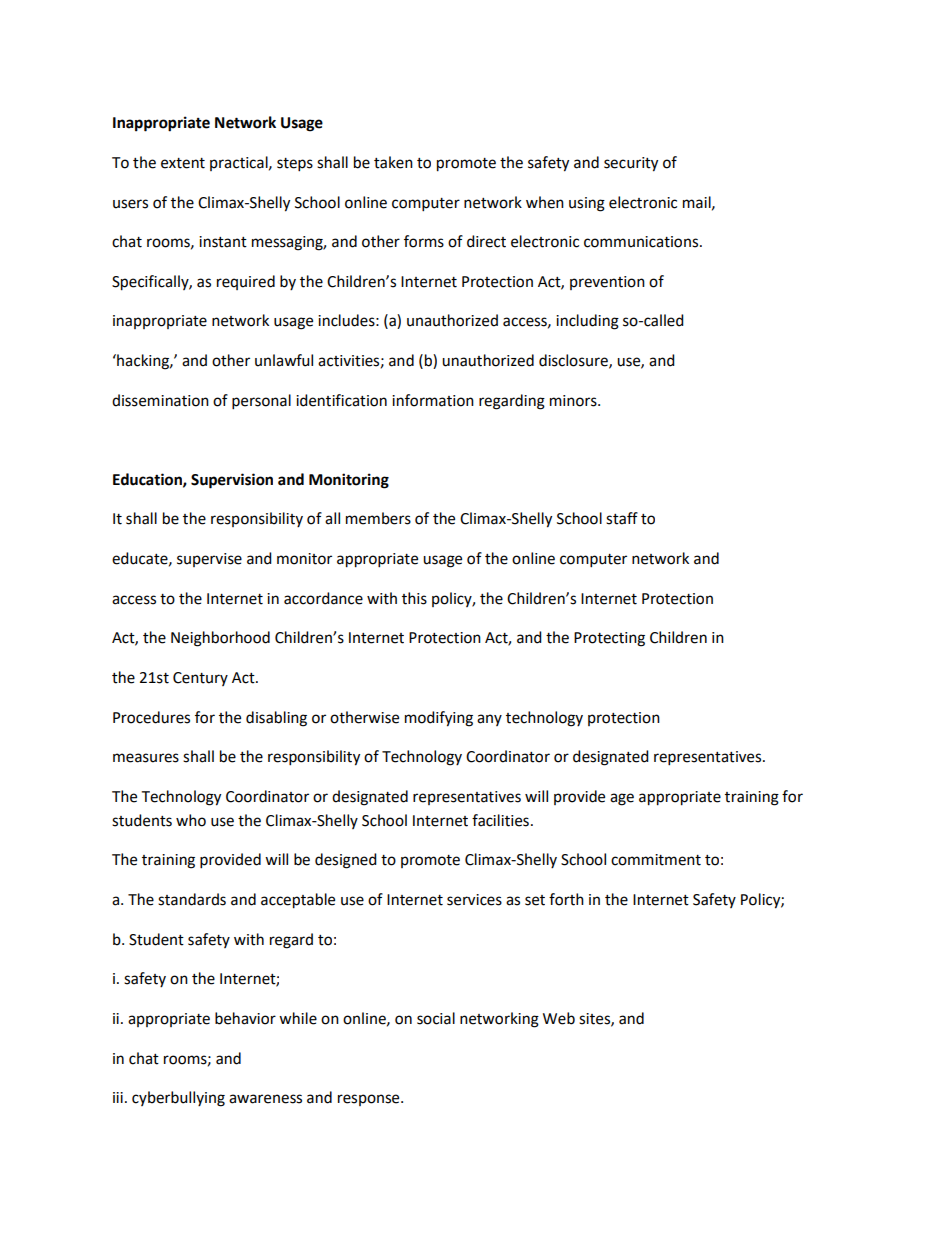 The width and height of the screenshot is (952, 1233). What do you see at coordinates (609, 639) in the screenshot?
I see `Protecting` at bounding box center [609, 639].
